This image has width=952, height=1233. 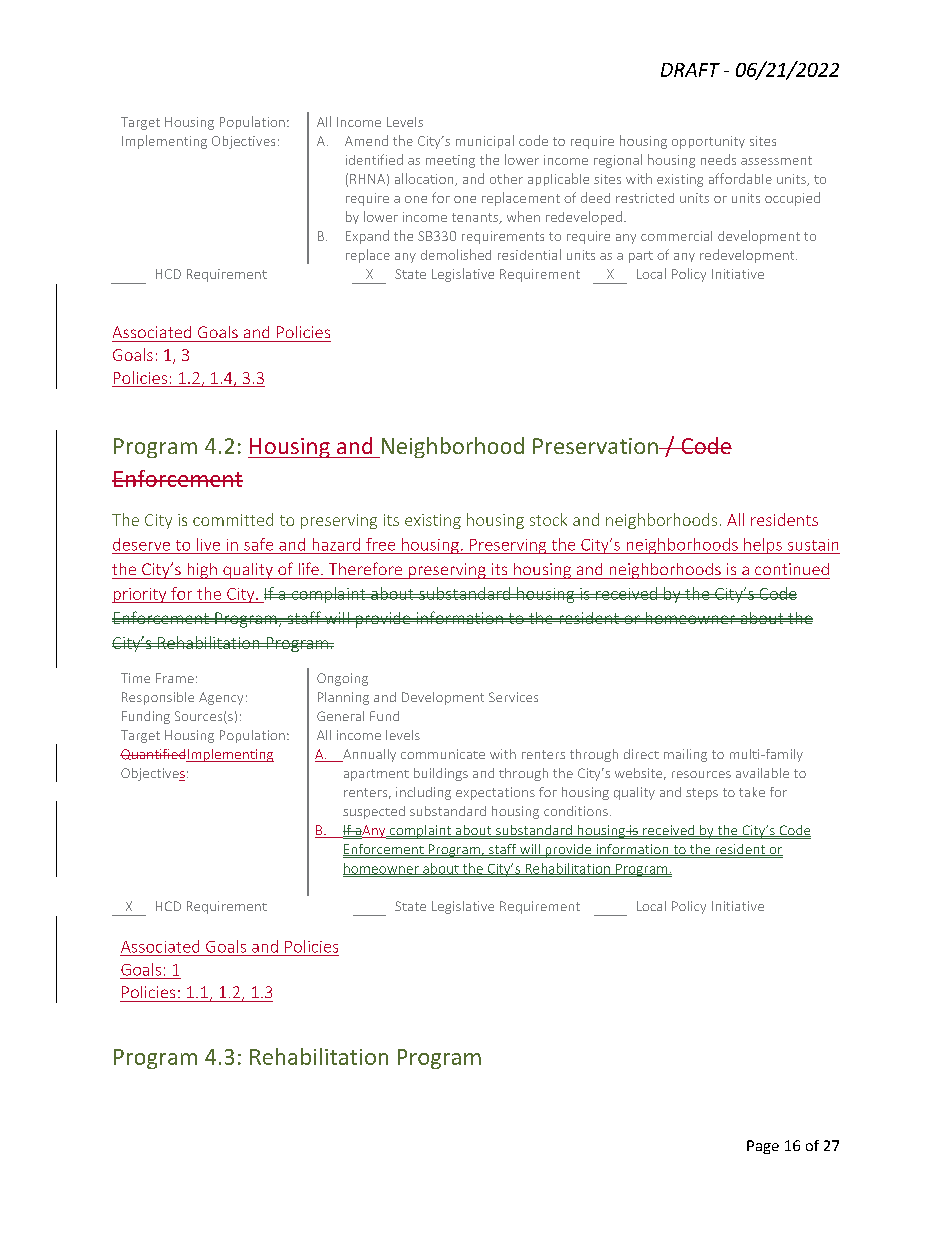 What do you see at coordinates (495, 793) in the image?
I see `expectations` at bounding box center [495, 793].
